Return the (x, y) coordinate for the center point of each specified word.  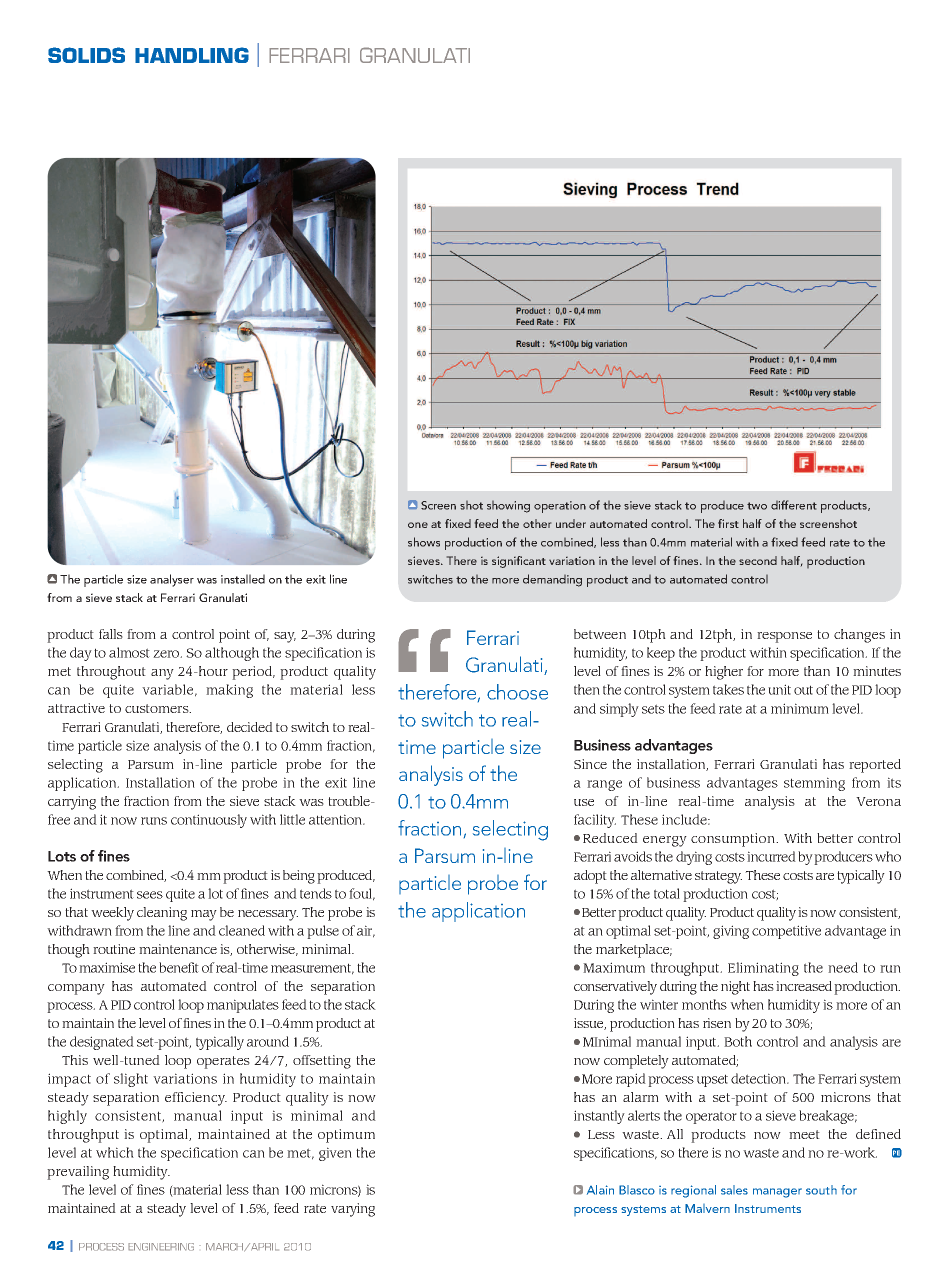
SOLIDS (86, 55)
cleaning (162, 914)
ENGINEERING (161, 1247)
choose (517, 692)
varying (353, 1210)
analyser (172, 580)
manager (777, 1193)
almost (129, 652)
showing (508, 507)
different (794, 505)
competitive (786, 932)
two (757, 506)
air (366, 931)
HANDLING (192, 55)
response (784, 637)
